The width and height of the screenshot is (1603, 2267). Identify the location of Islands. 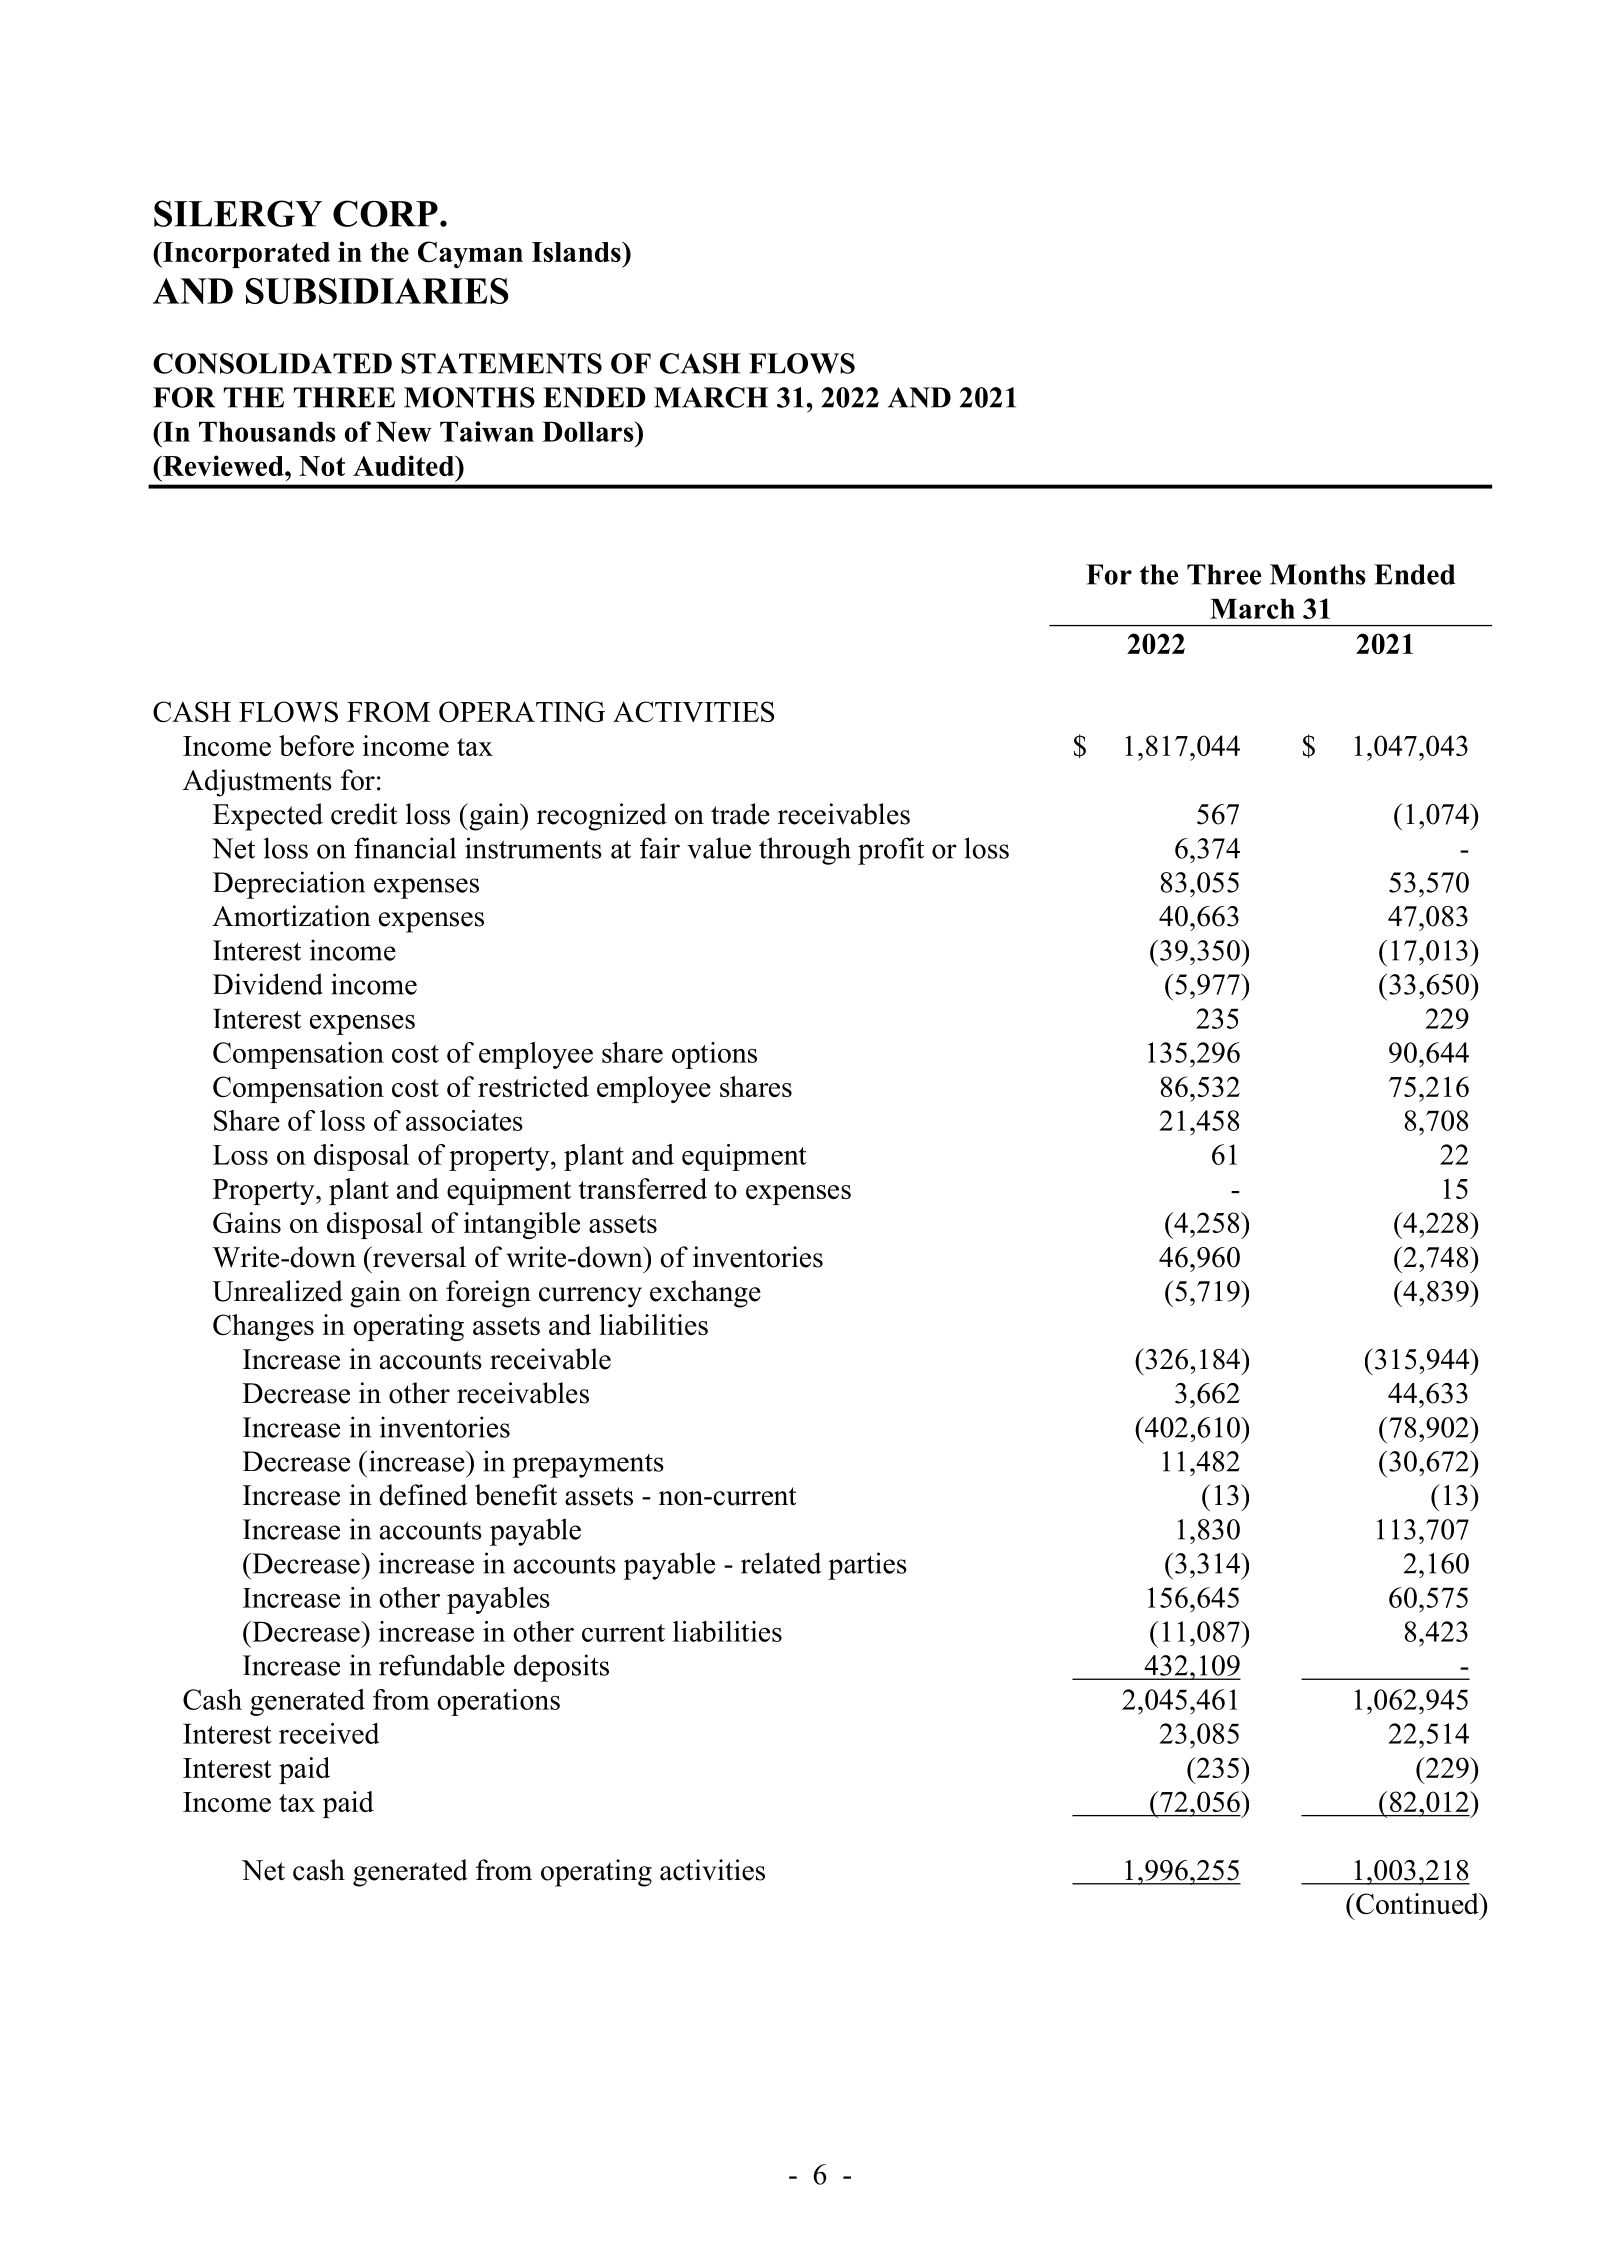
(577, 252).
